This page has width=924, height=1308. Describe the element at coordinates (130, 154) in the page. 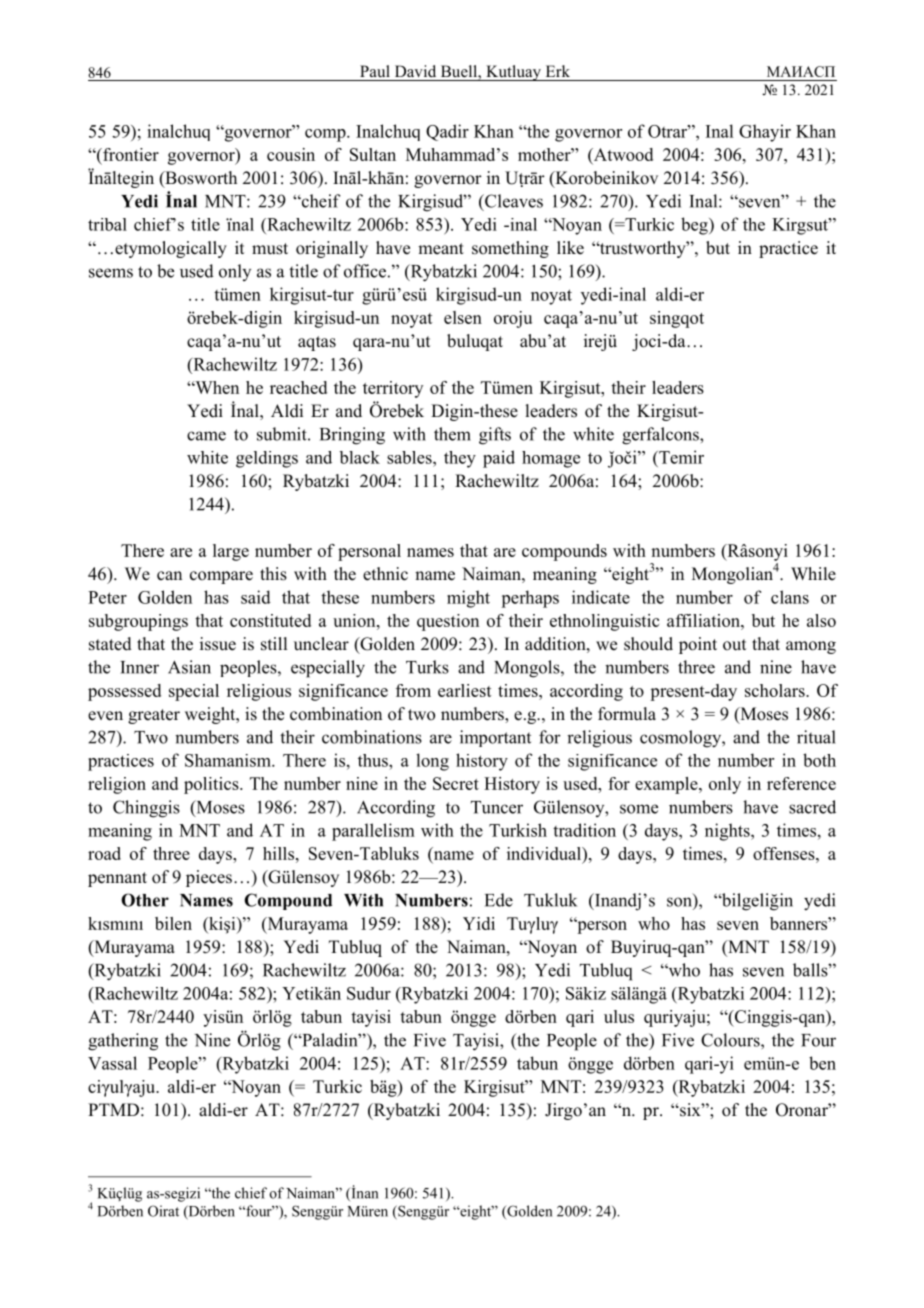

I see `frontier` at that location.
